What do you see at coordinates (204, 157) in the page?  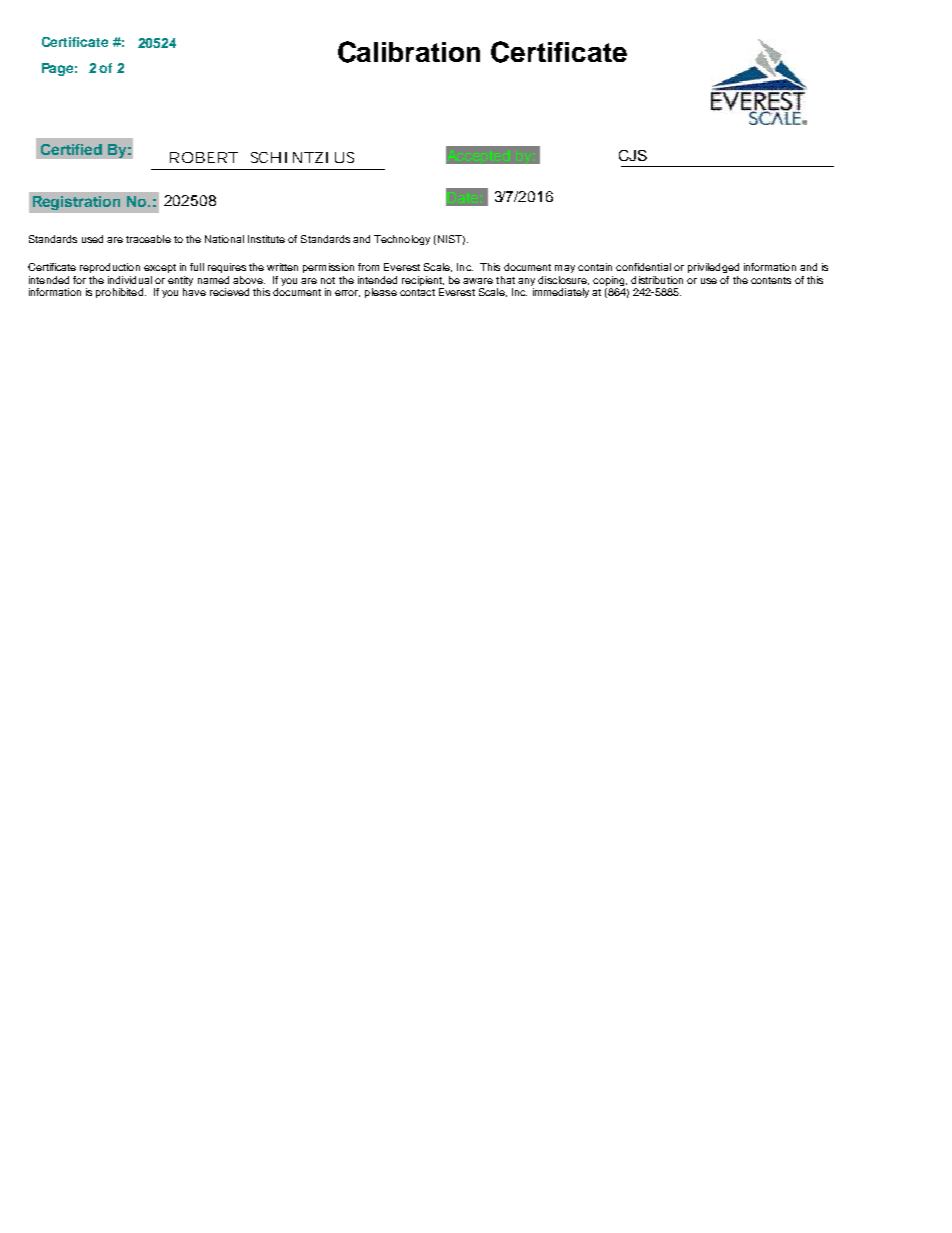 I see `ROBERT` at bounding box center [204, 157].
